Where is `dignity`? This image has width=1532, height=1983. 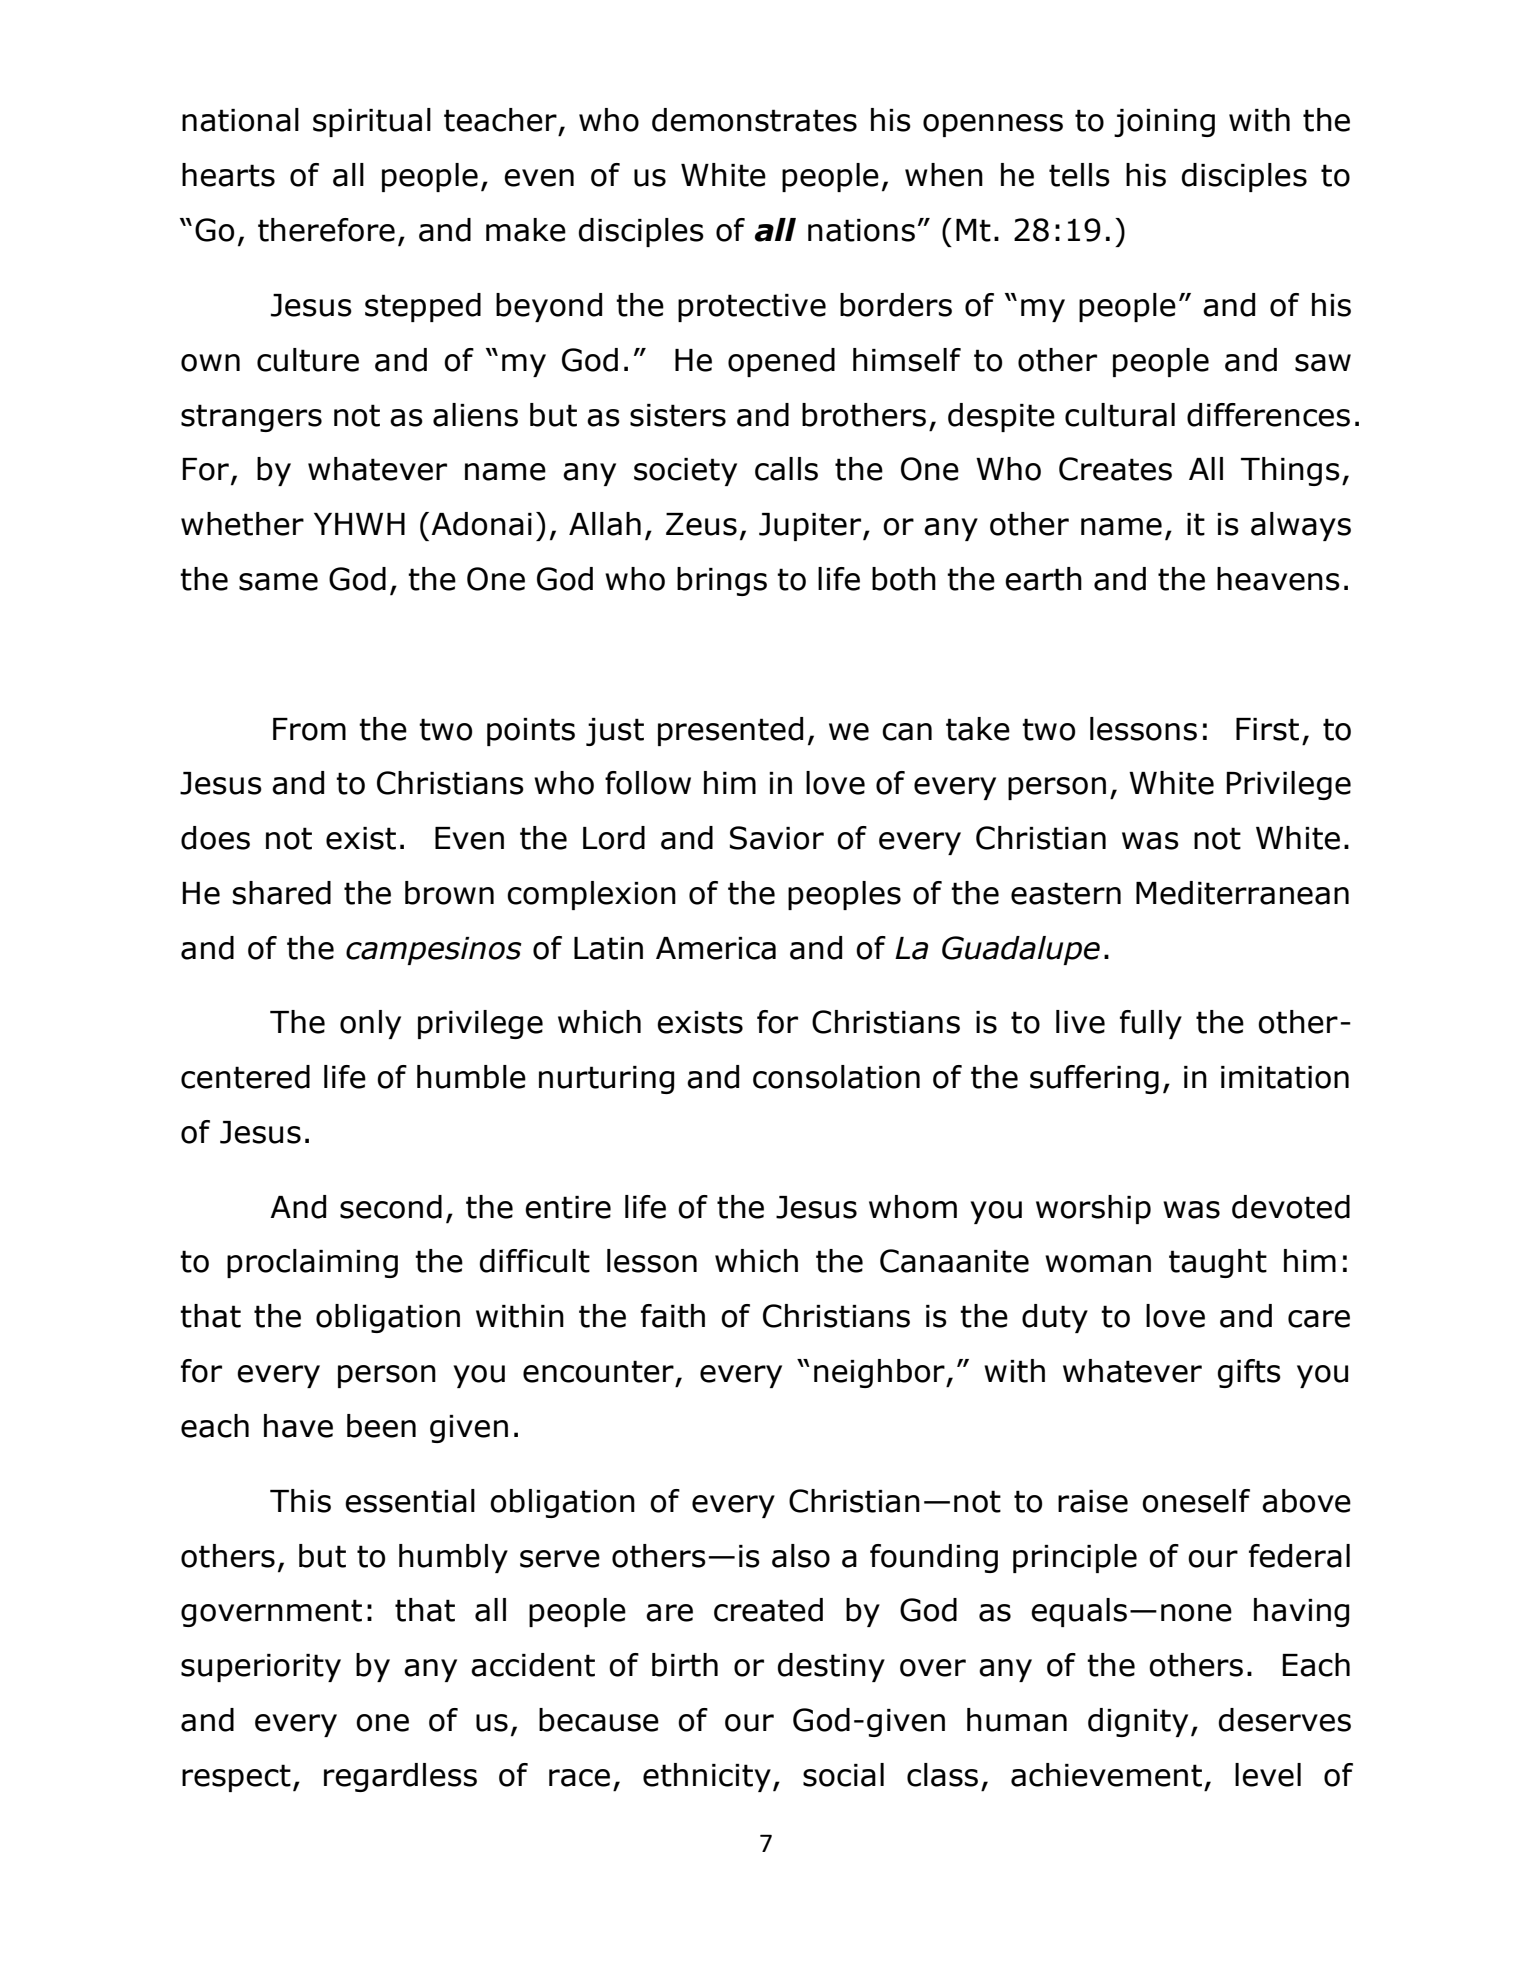
dignity is located at coordinates (1138, 1722).
